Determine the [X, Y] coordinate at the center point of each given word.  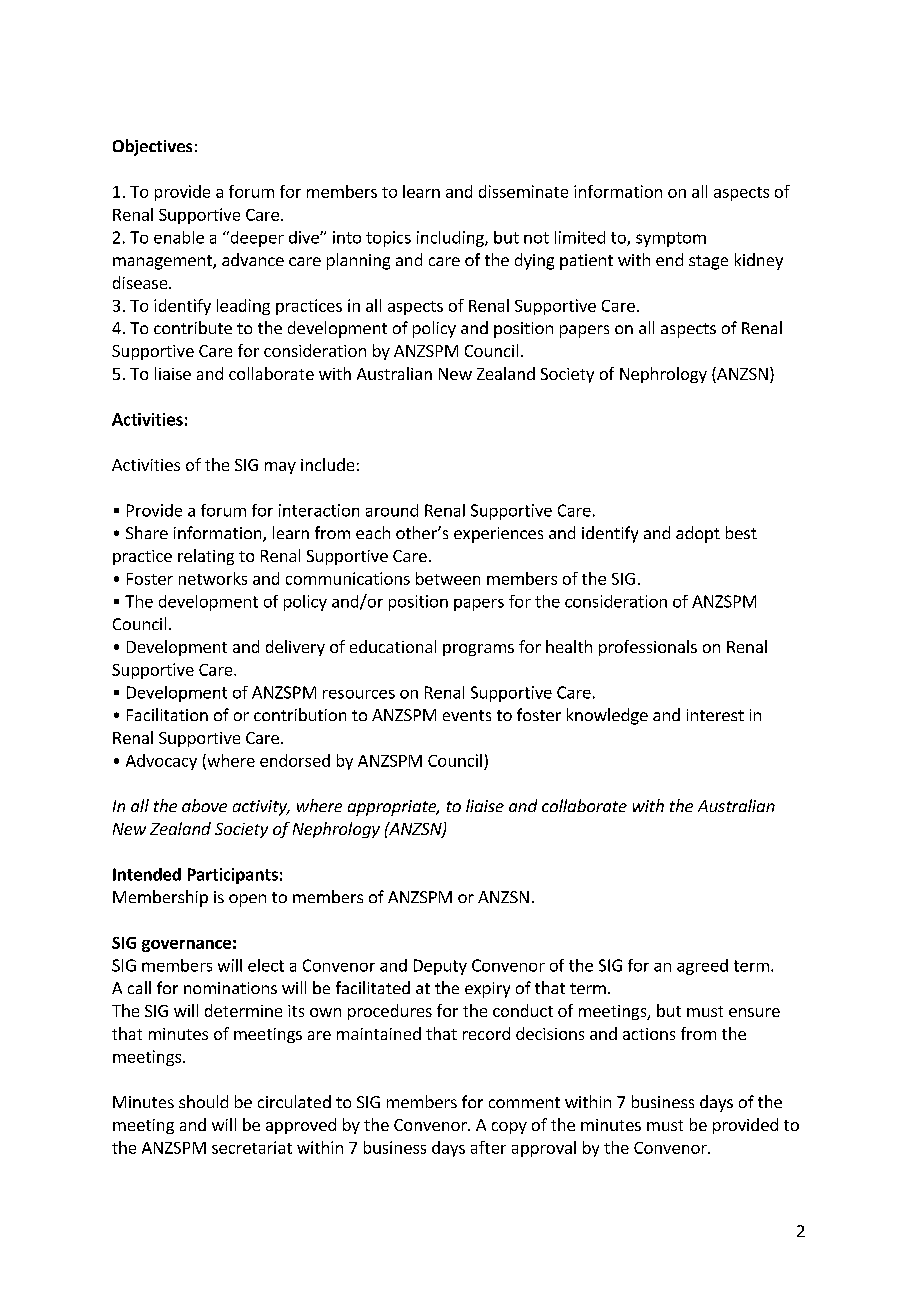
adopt [698, 534]
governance [186, 946]
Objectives [152, 147]
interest [715, 715]
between [448, 578]
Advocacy [161, 762]
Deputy [440, 967]
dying [534, 261]
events [467, 715]
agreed [702, 967]
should [203, 1101]
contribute [193, 327]
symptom [671, 239]
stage [708, 262]
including [451, 239]
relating [206, 557]
